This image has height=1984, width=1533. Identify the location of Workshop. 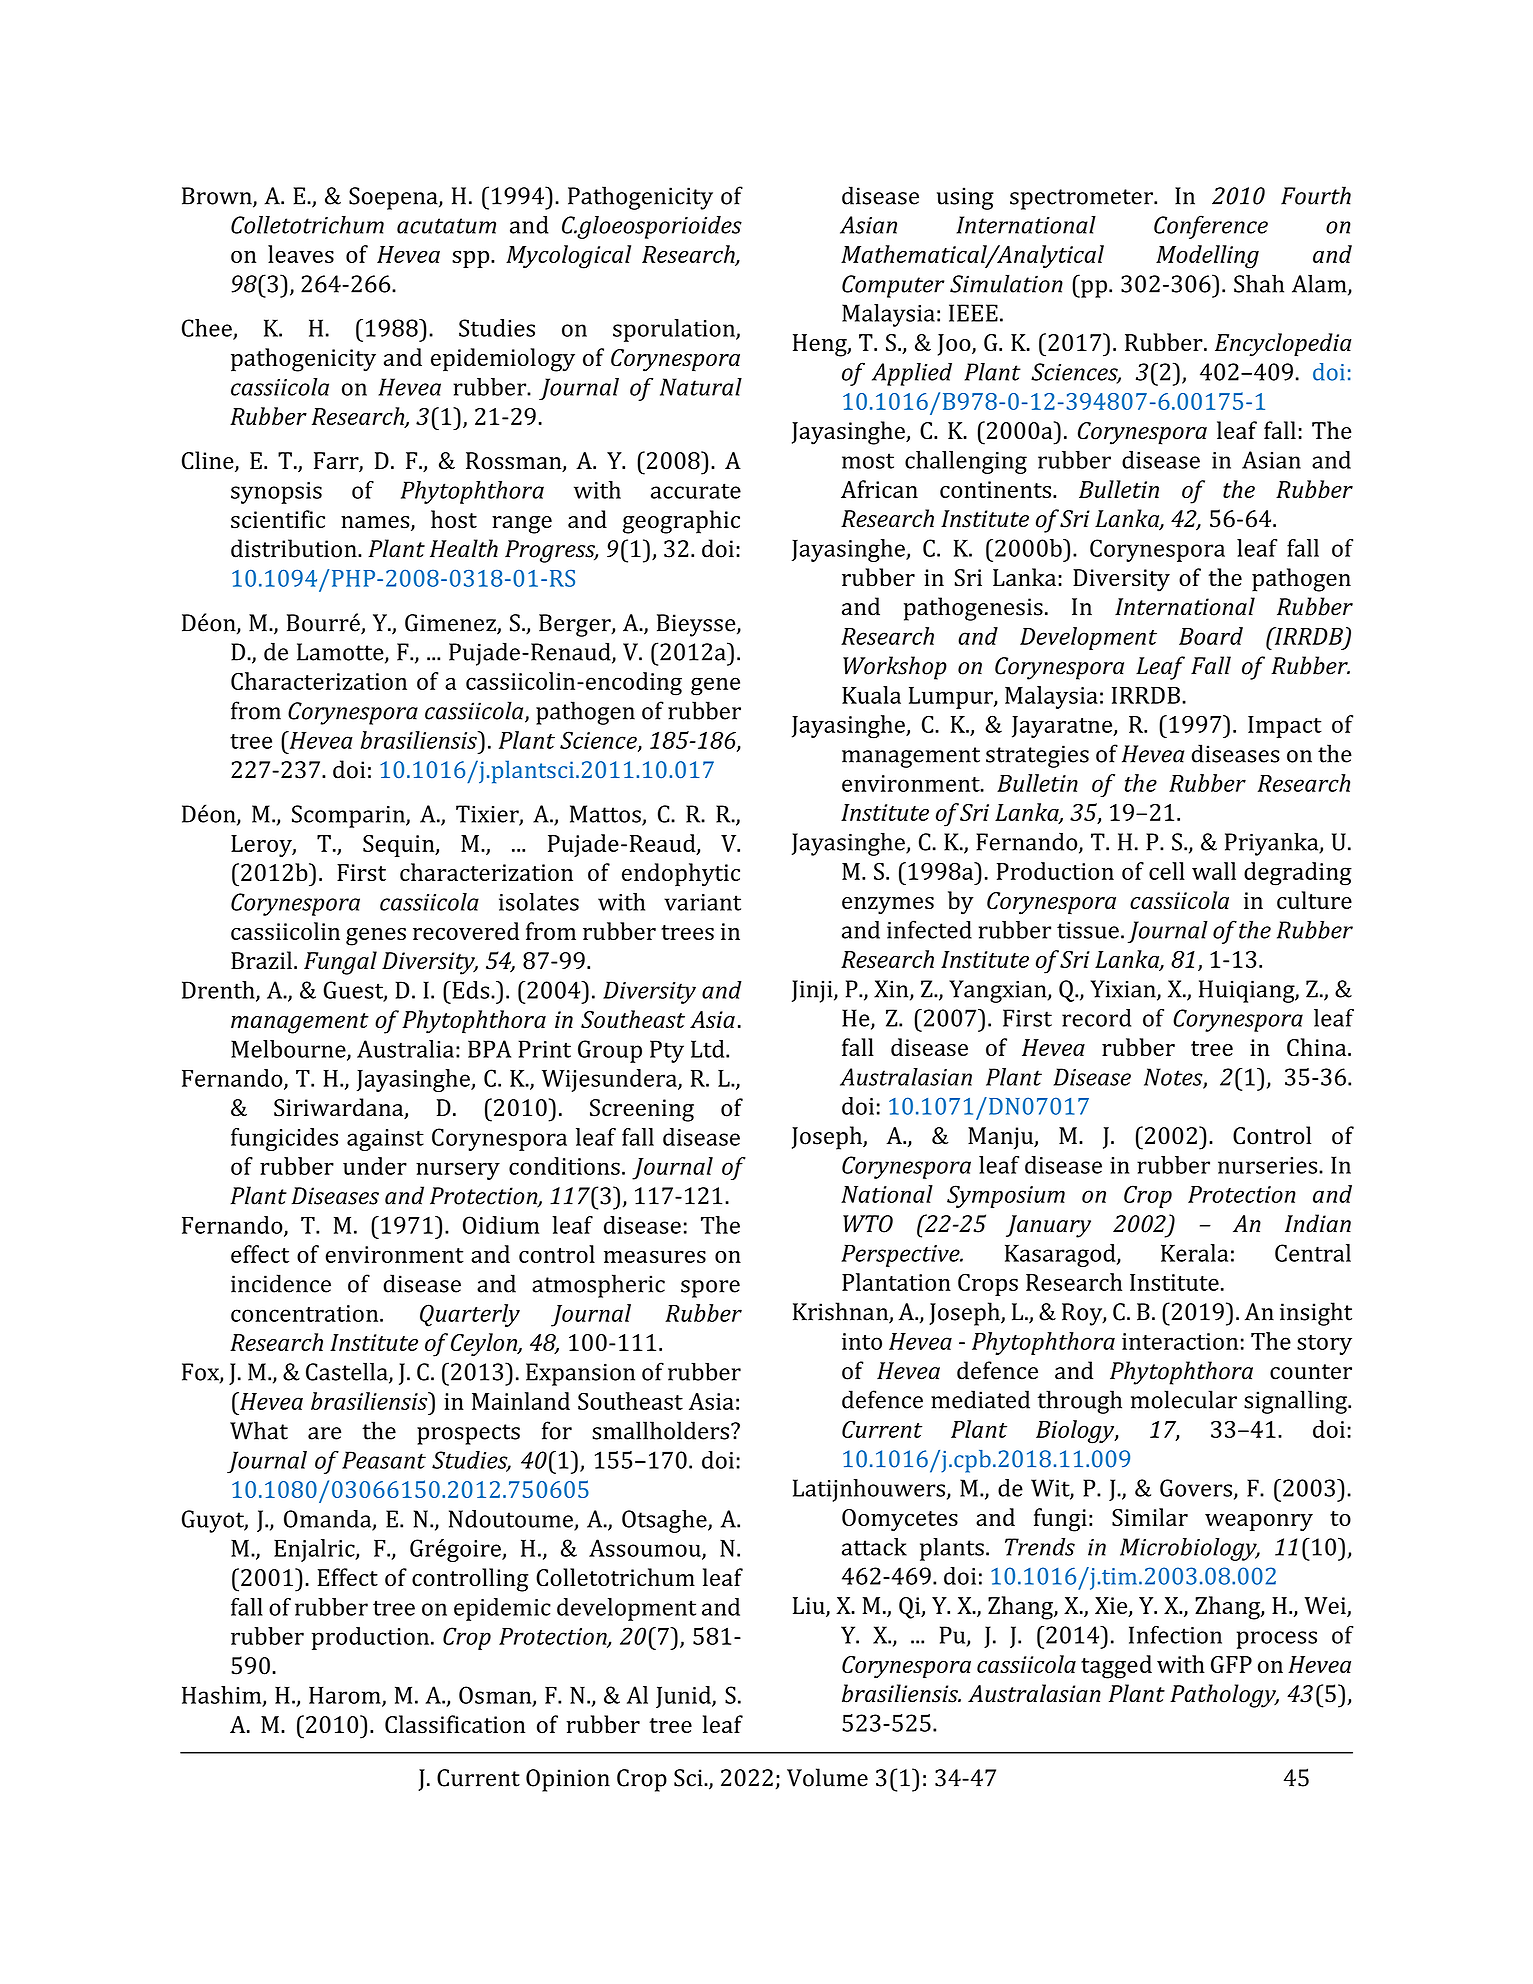
(895, 668).
